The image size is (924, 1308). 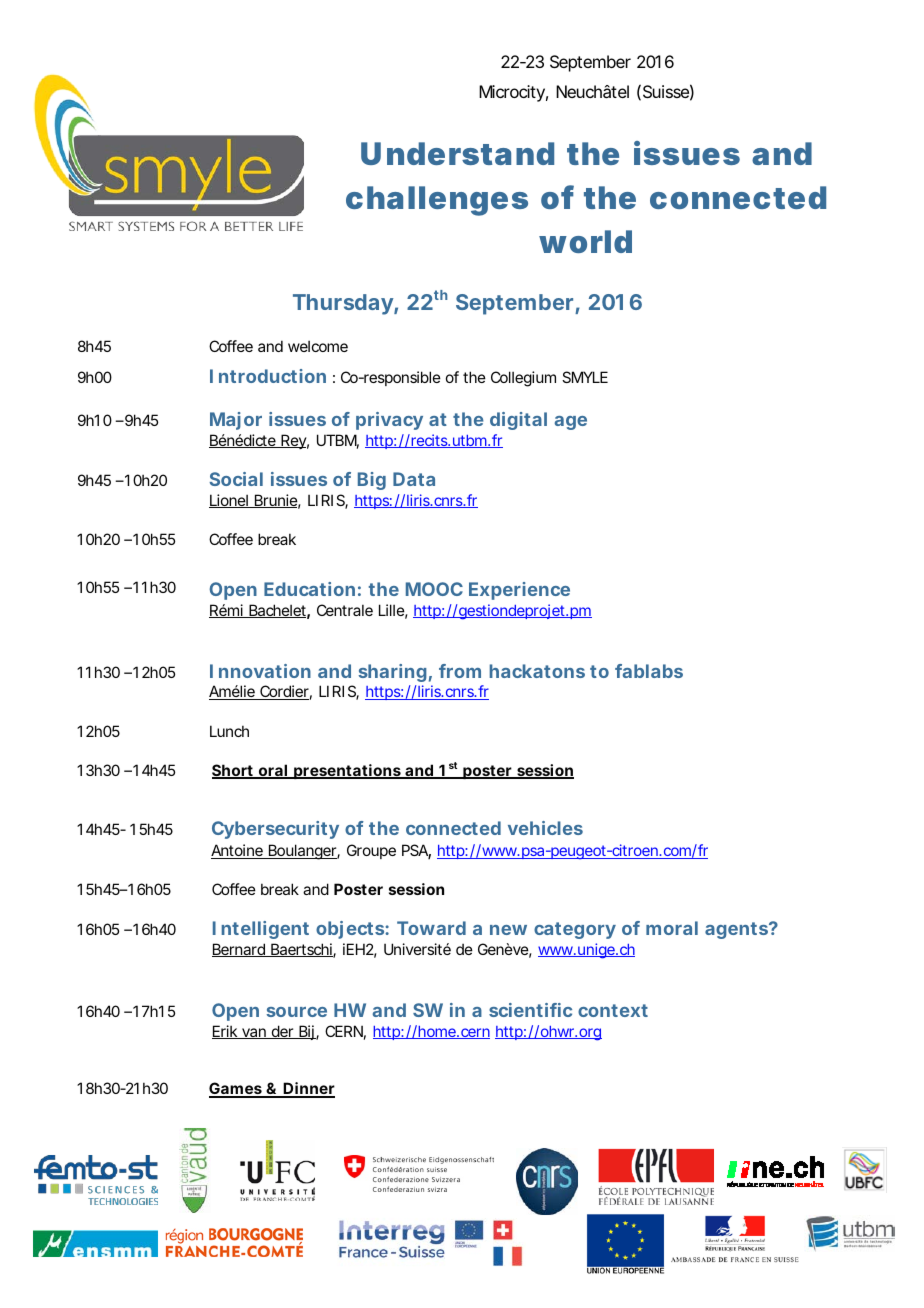 I want to click on agents, so click(x=737, y=930).
